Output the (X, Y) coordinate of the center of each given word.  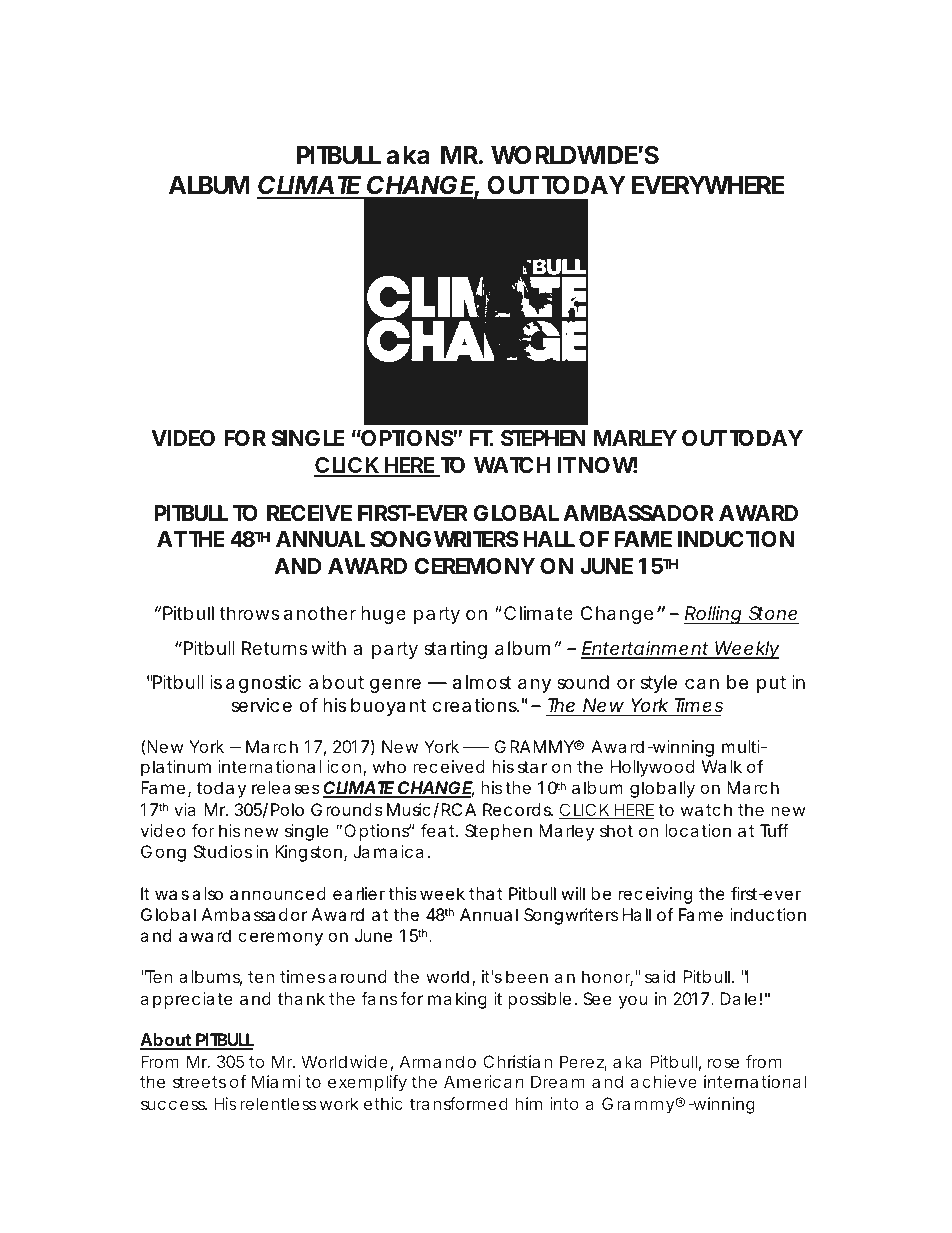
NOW (608, 465)
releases (286, 787)
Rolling (714, 615)
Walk (722, 766)
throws (250, 613)
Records (518, 809)
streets (199, 1082)
